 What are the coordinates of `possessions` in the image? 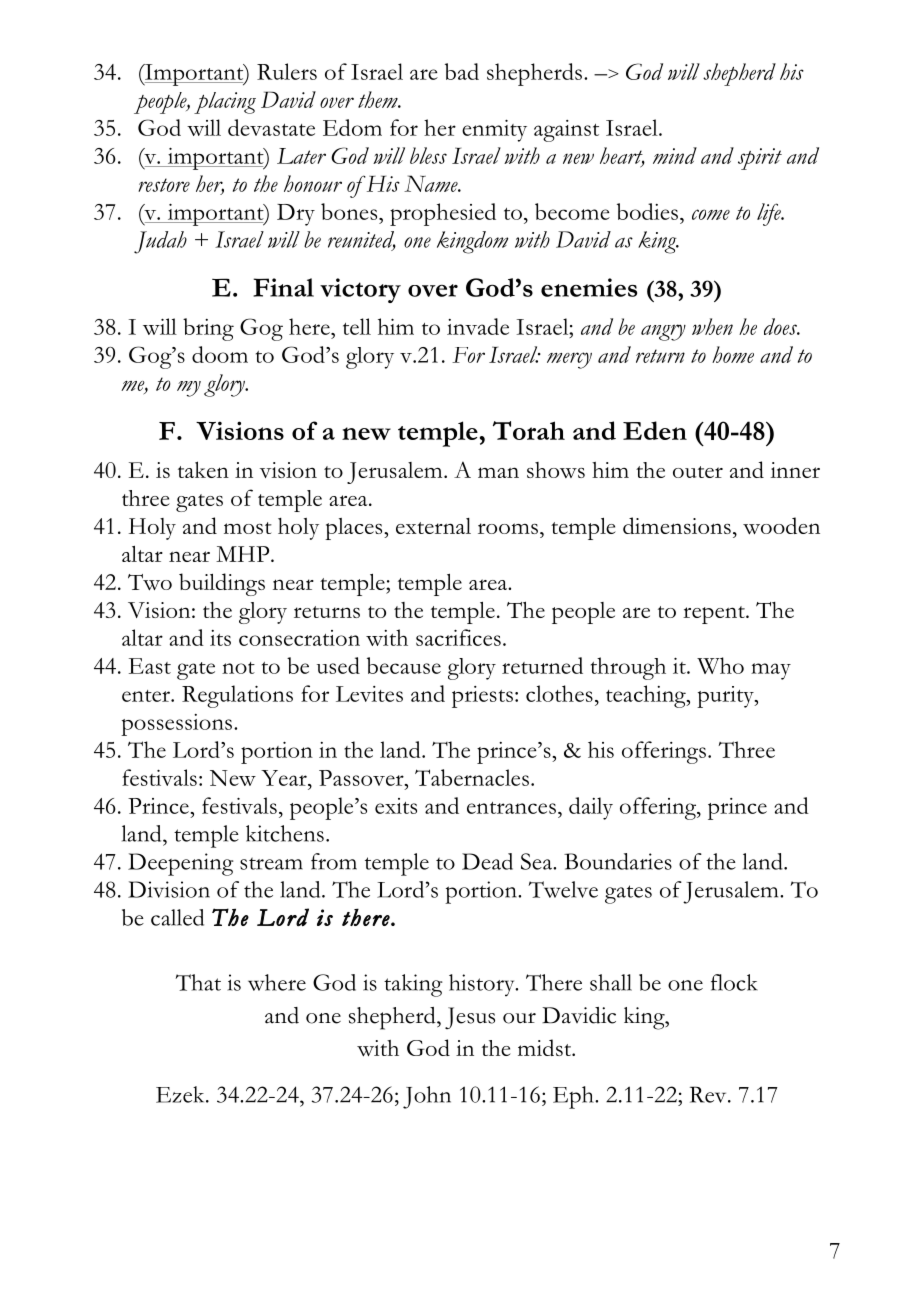 It's located at (176, 725).
